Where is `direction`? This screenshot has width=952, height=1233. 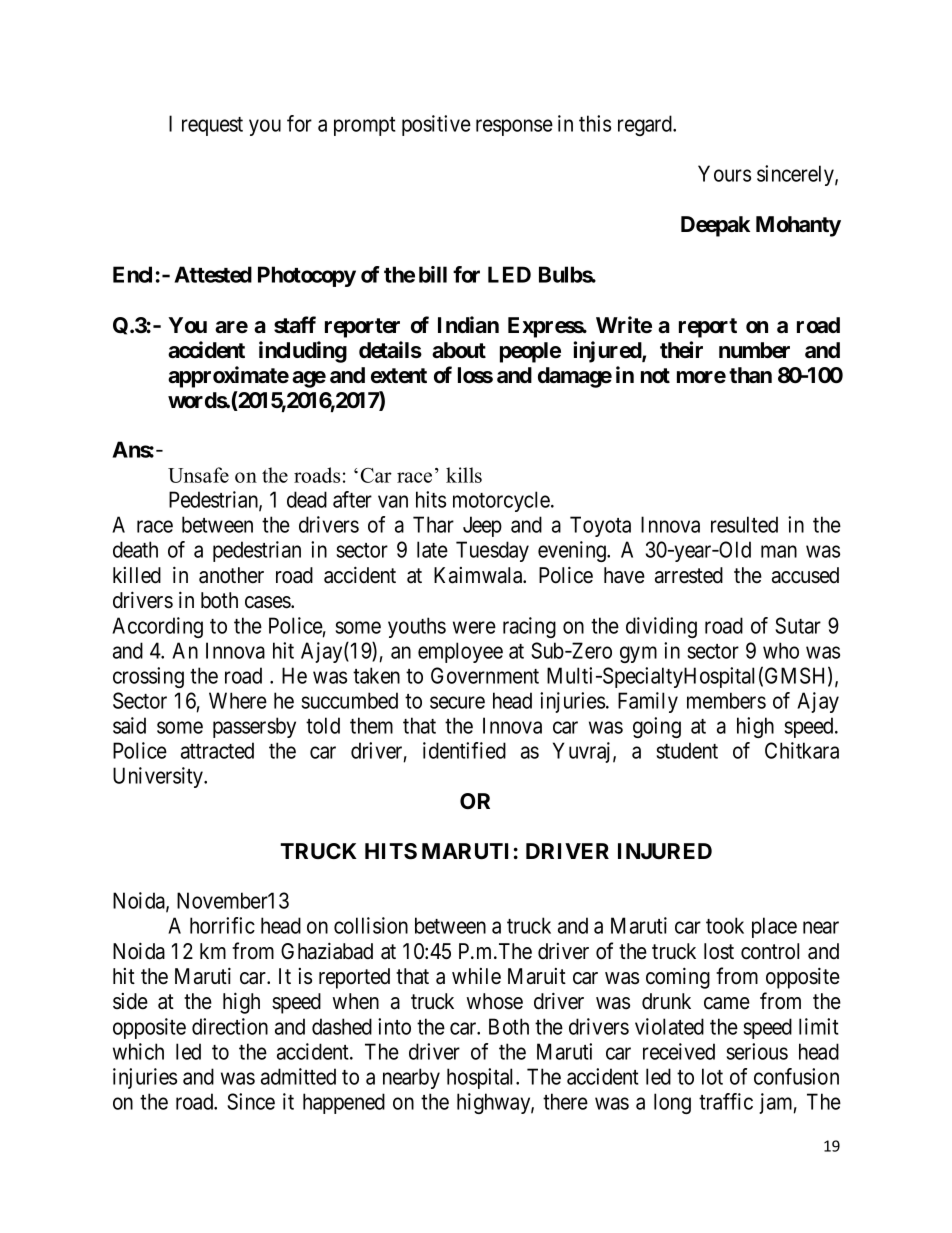 direction is located at coordinates (230, 1026).
